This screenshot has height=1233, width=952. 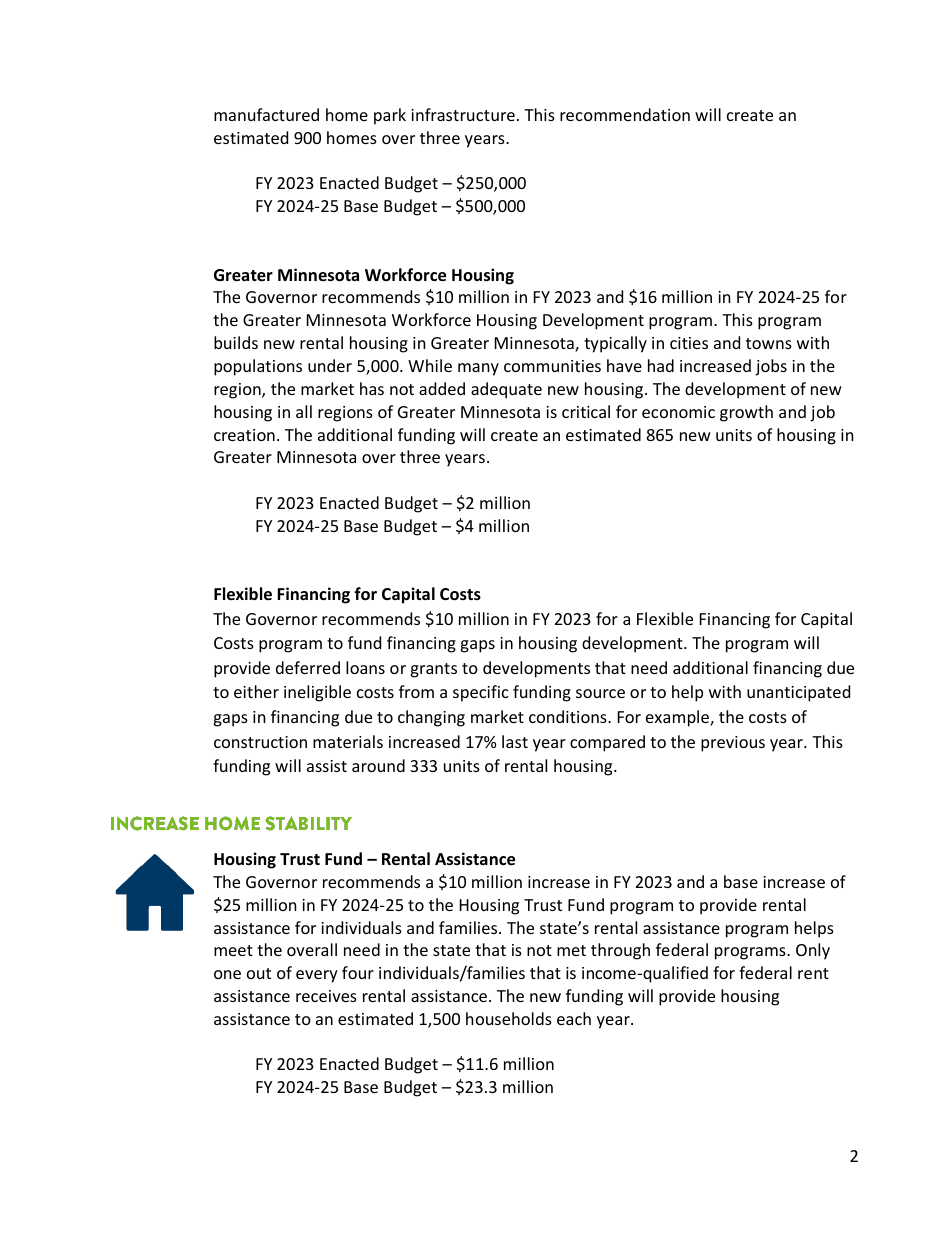 I want to click on recommendation, so click(x=625, y=114).
